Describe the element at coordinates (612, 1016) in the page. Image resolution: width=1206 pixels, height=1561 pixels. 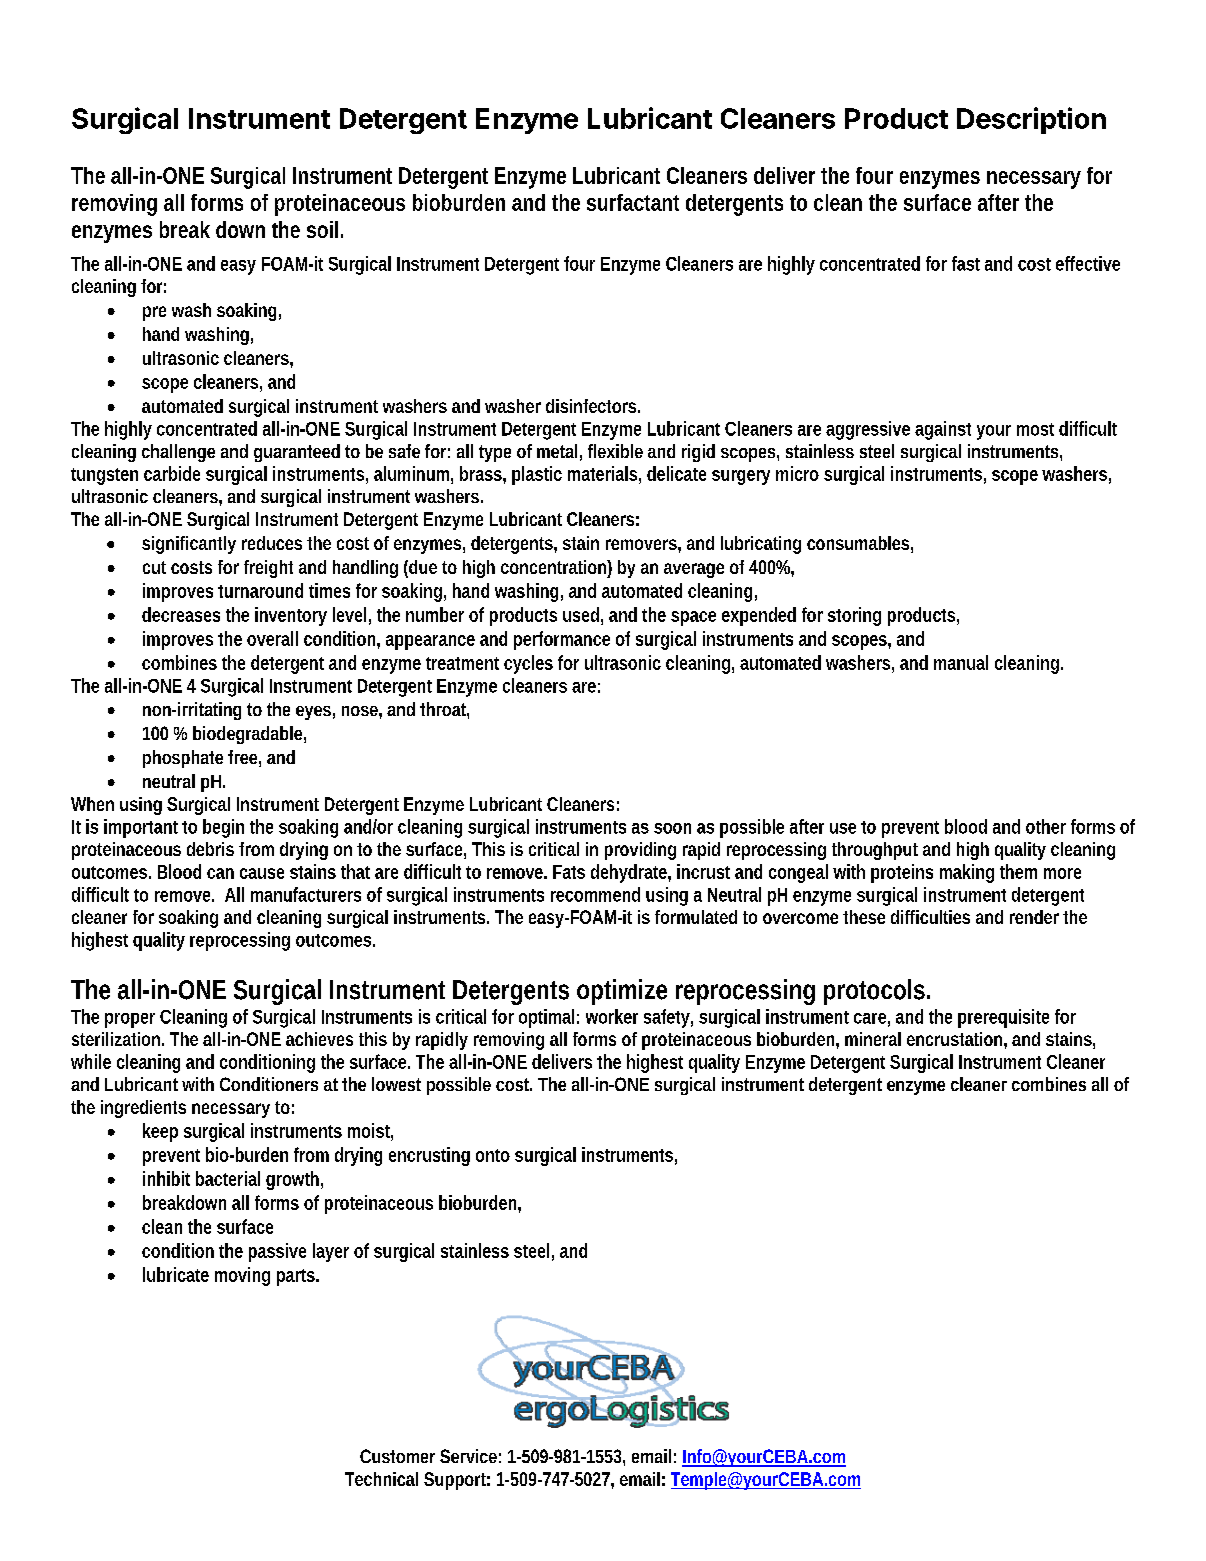
I see `worker` at that location.
